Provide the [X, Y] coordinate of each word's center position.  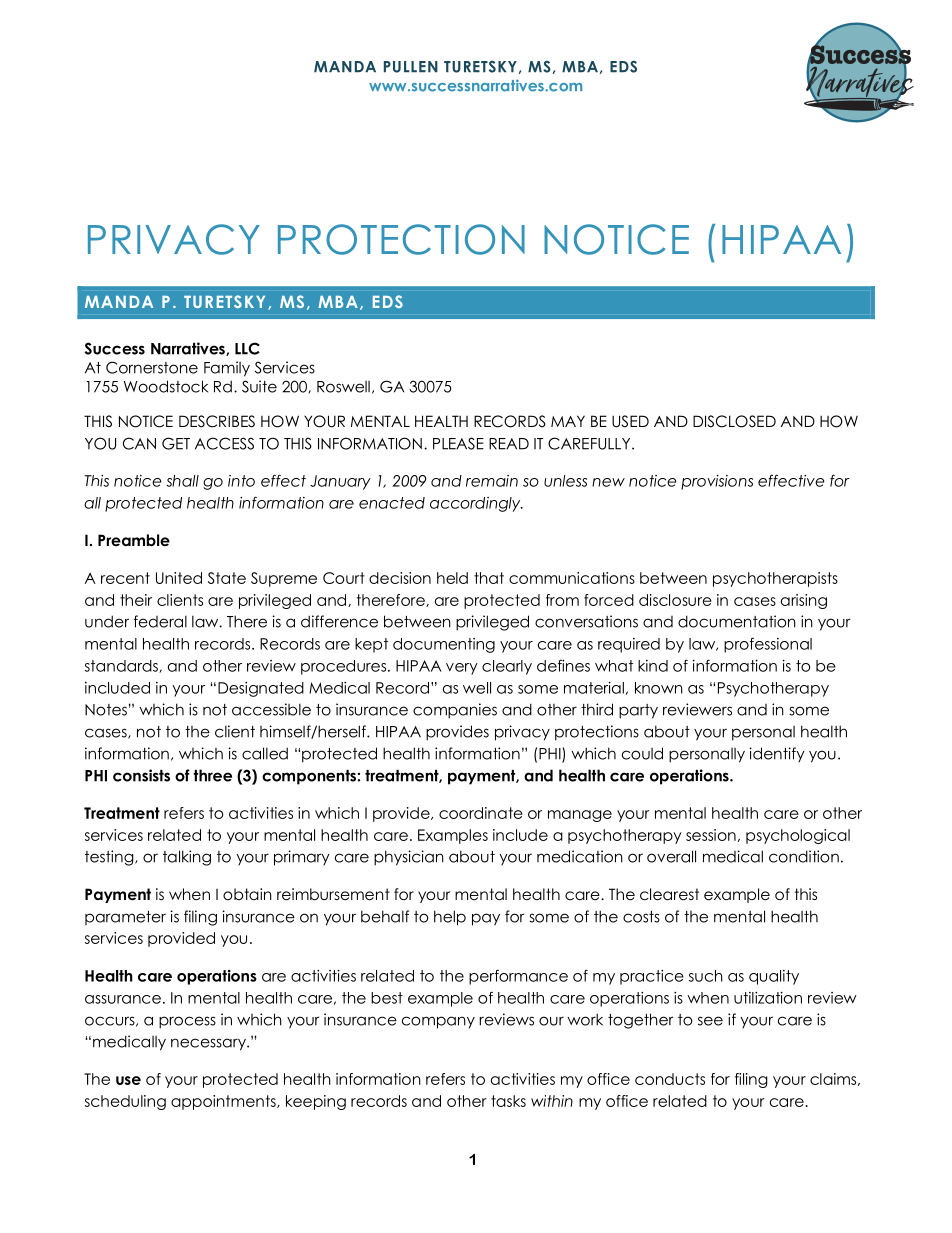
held [452, 578]
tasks [508, 1101]
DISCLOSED [734, 421]
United [179, 578]
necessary [209, 1044]
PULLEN [411, 67]
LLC [247, 348]
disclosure [675, 600]
